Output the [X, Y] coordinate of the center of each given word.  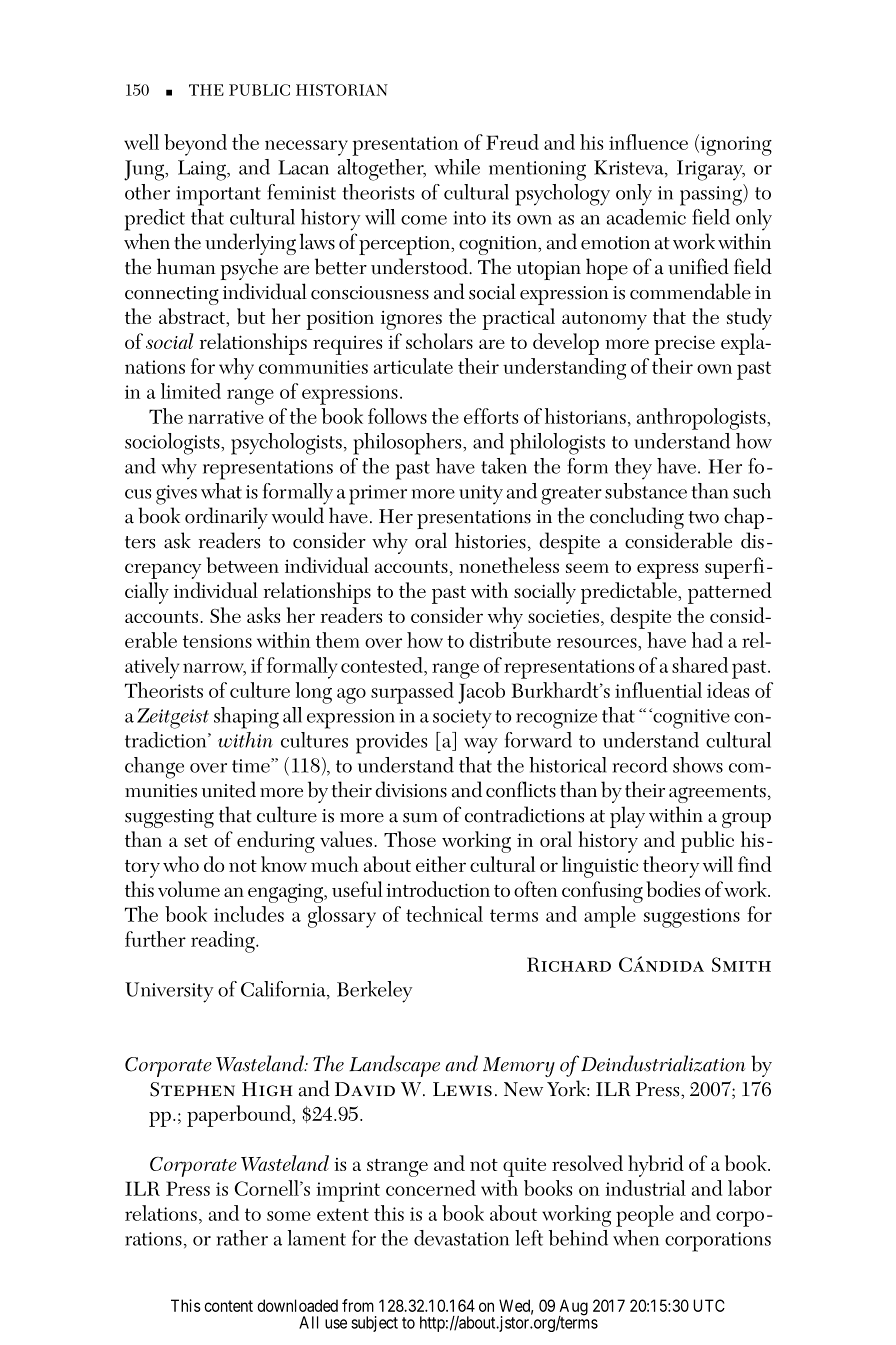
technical [444, 914]
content [228, 1306]
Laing [203, 170]
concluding [637, 518]
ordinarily [226, 518]
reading [224, 942]
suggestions [692, 918]
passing [712, 195]
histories [490, 540]
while [457, 167]
